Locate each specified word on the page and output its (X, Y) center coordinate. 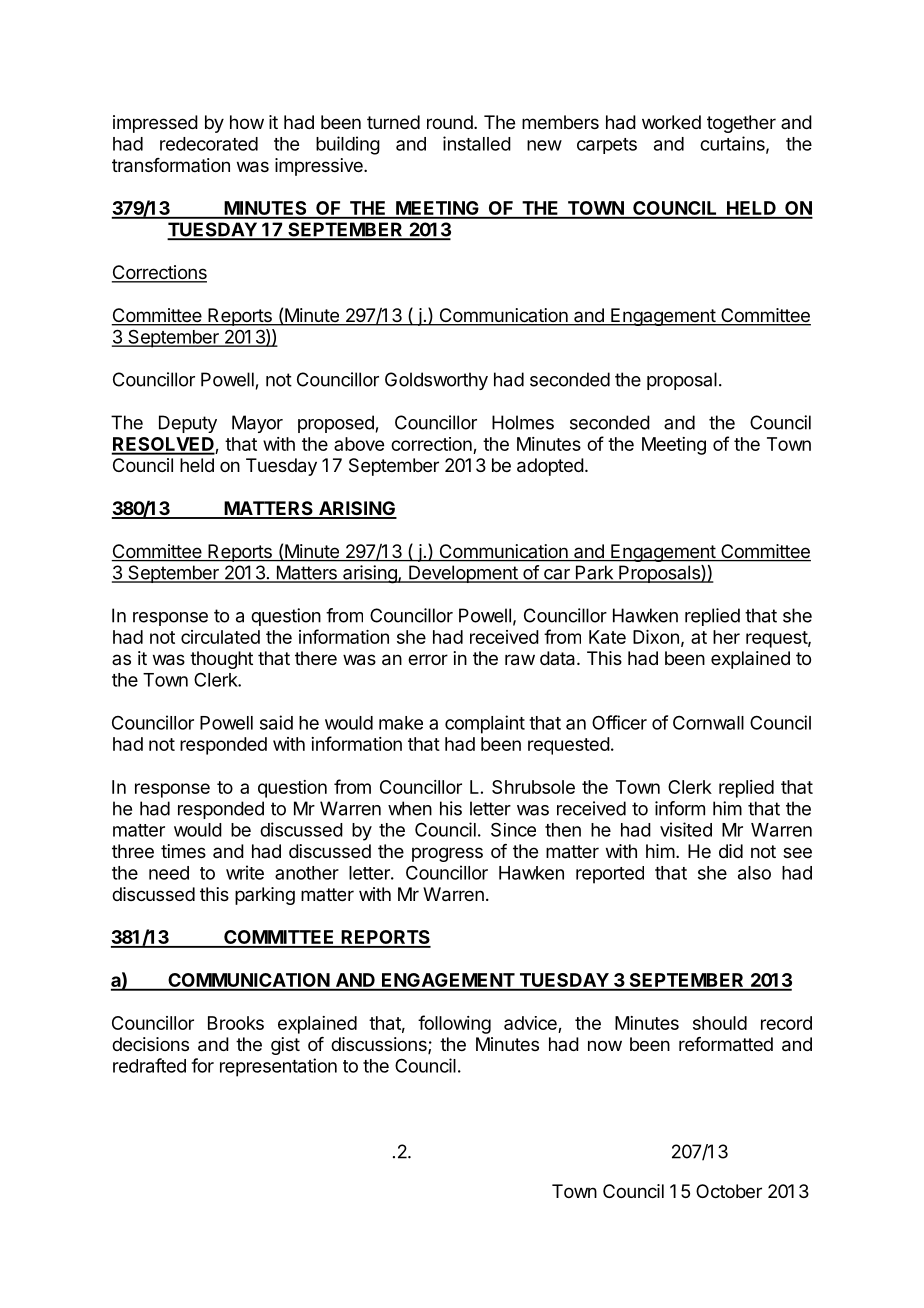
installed (477, 143)
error (428, 659)
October (729, 1191)
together (741, 124)
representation (278, 1067)
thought (221, 660)
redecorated (209, 144)
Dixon (656, 637)
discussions (380, 1045)
